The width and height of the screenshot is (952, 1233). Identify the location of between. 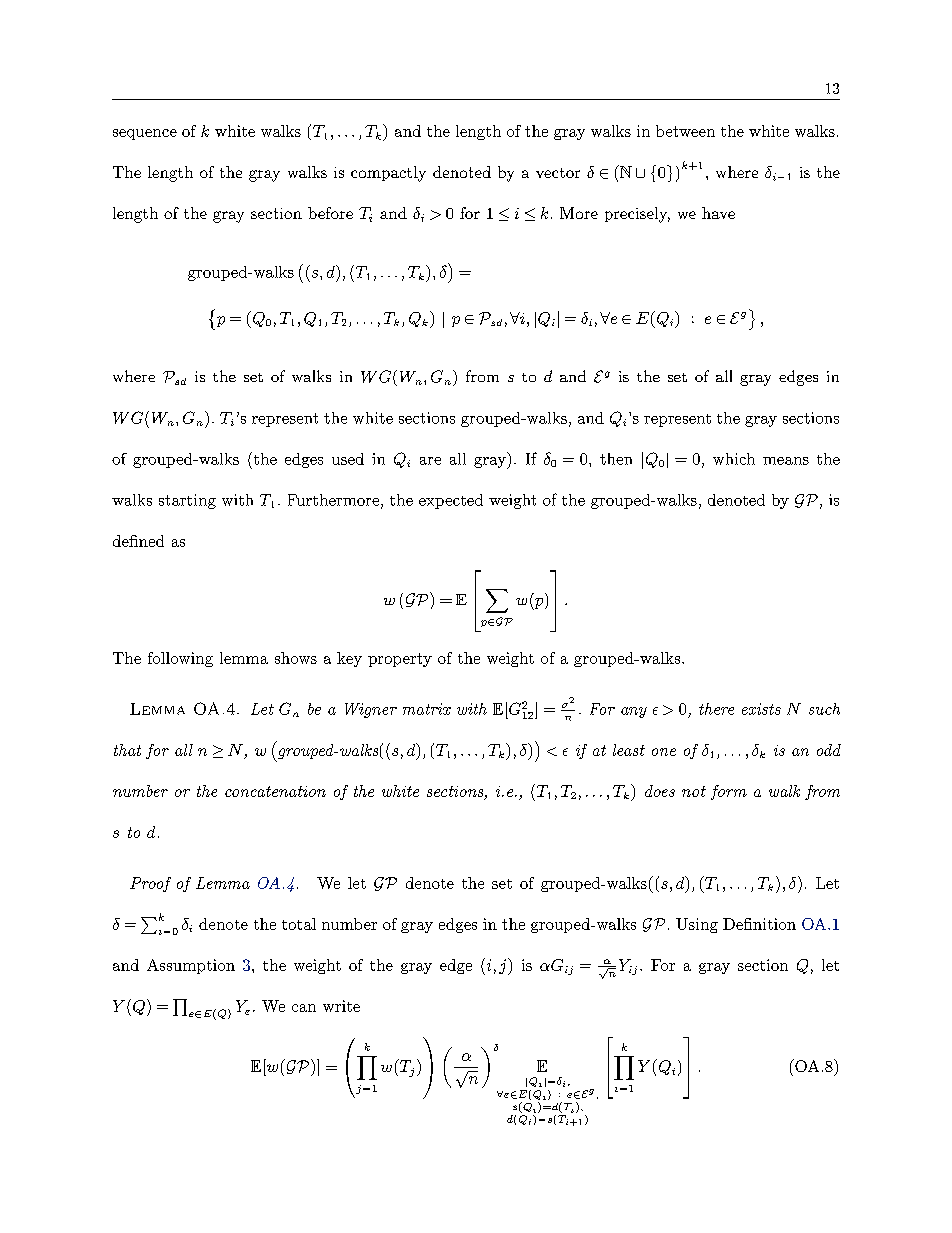
(685, 131).
